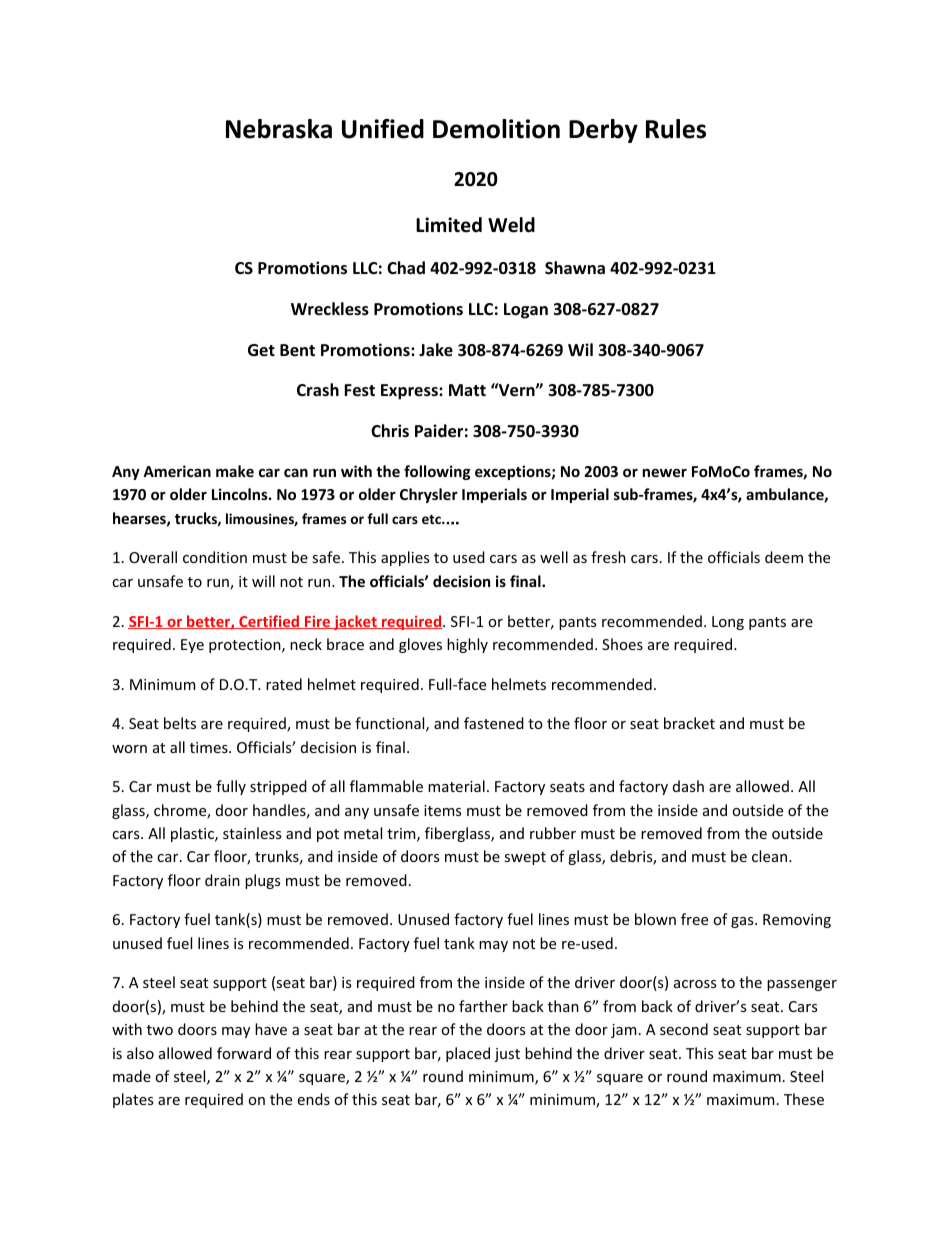  What do you see at coordinates (244, 1053) in the screenshot?
I see `forward` at bounding box center [244, 1053].
